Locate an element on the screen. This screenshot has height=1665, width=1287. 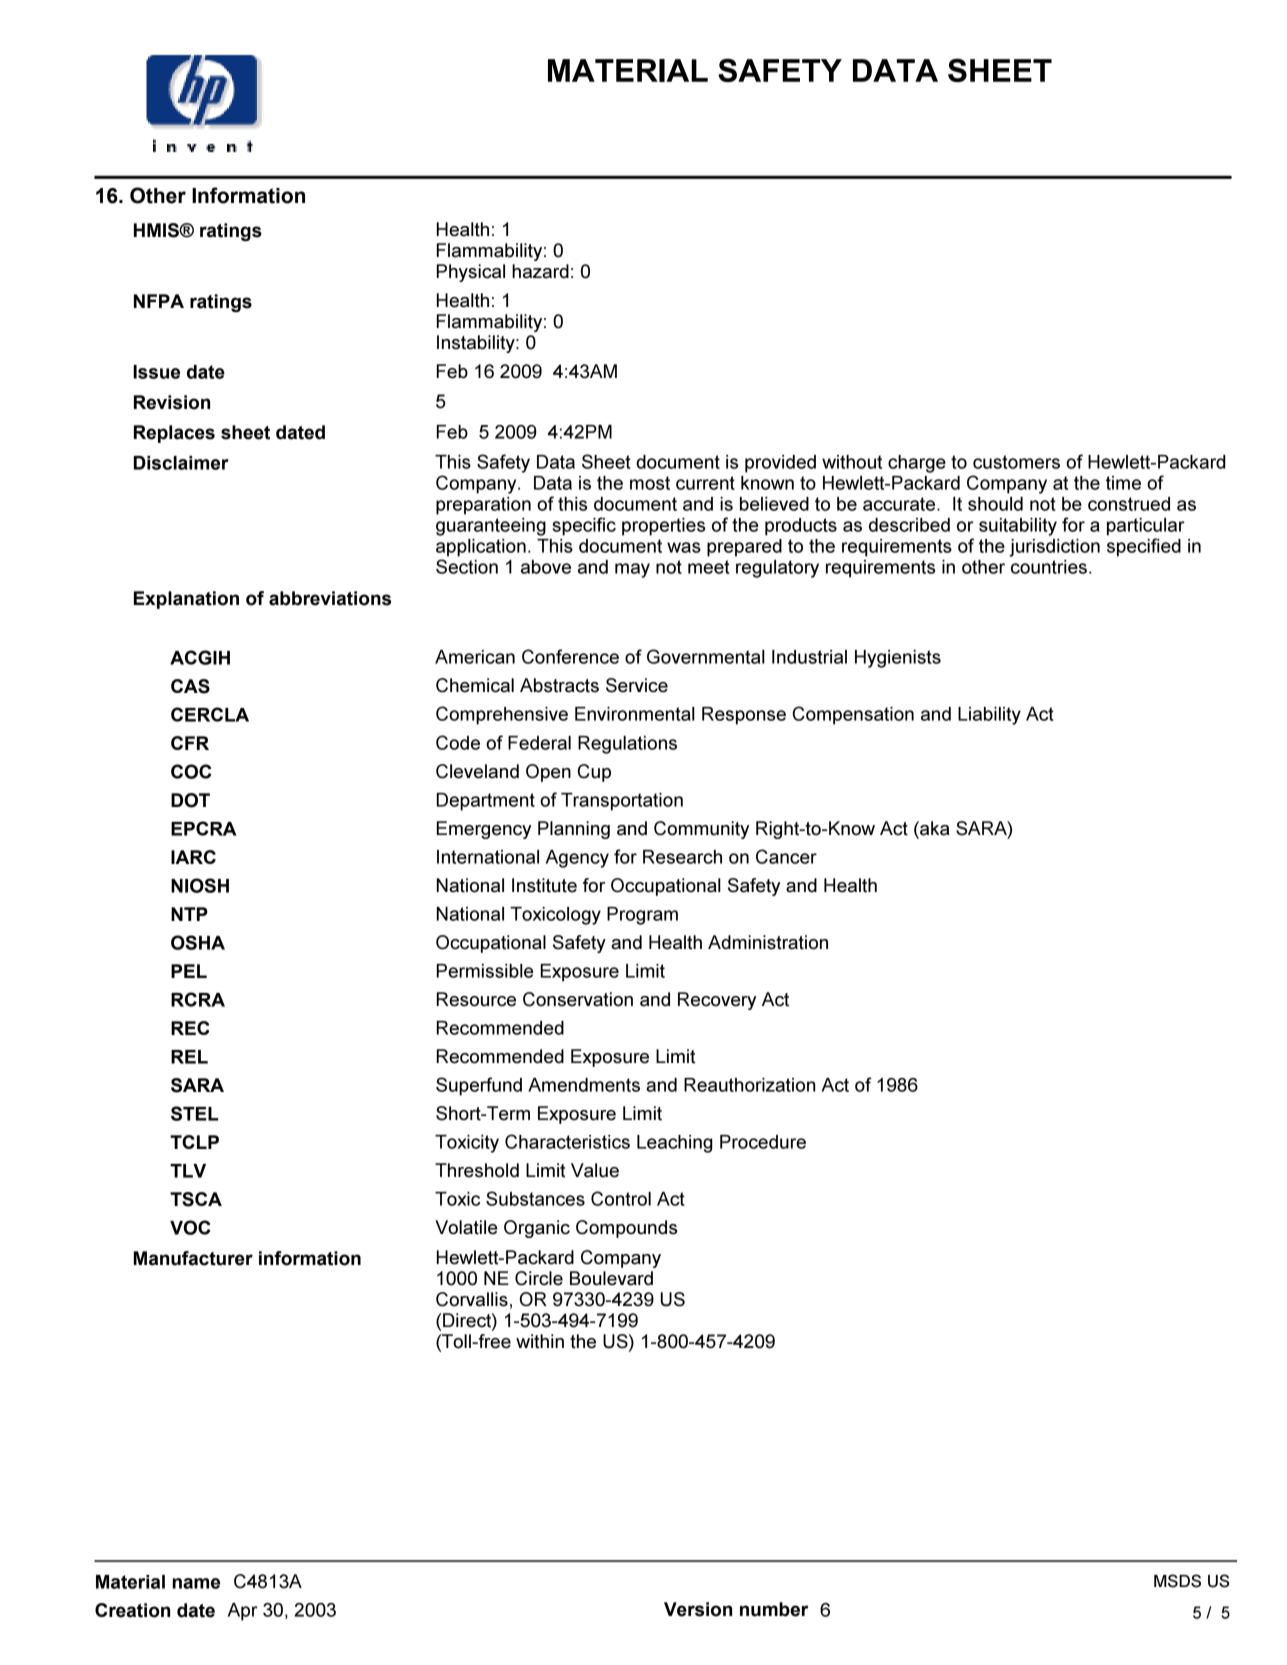
Environmental is located at coordinates (635, 714).
